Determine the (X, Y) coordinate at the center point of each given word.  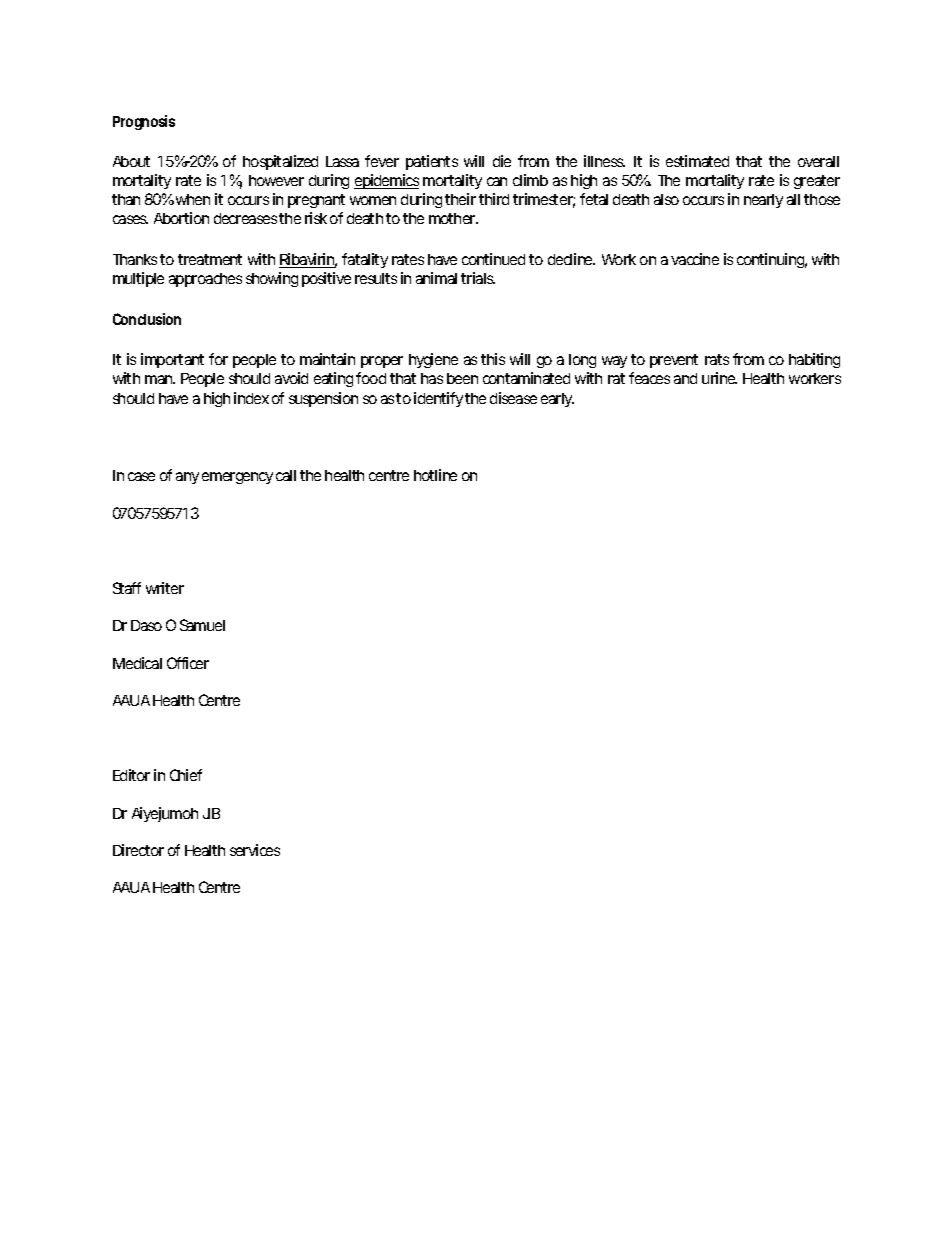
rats (717, 359)
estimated (697, 161)
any (187, 478)
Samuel (202, 625)
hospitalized (280, 162)
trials (478, 278)
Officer (188, 663)
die (502, 161)
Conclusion (147, 319)
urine (719, 378)
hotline (435, 475)
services (255, 850)
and (685, 378)
